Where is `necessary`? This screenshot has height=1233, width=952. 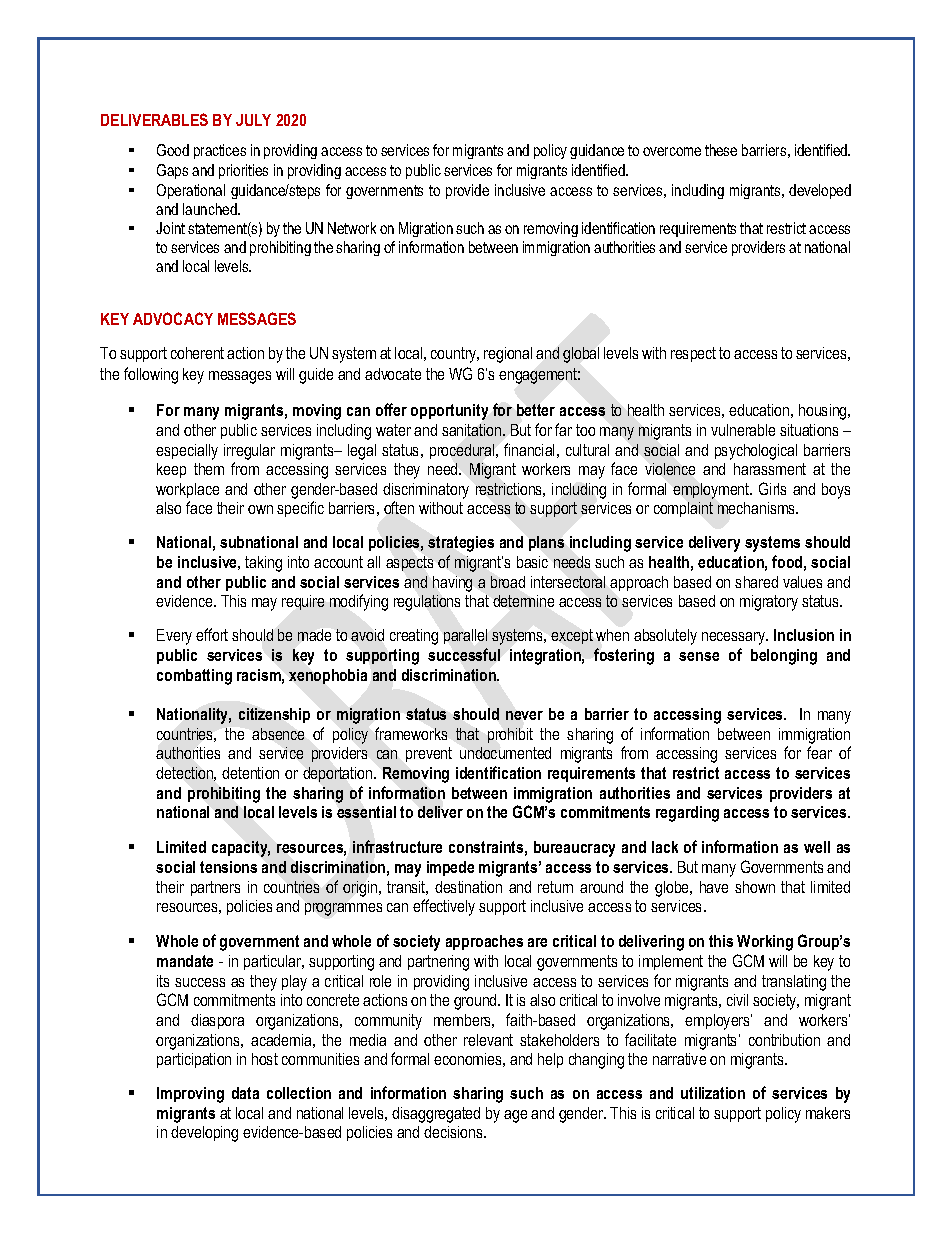 necessary is located at coordinates (735, 638).
